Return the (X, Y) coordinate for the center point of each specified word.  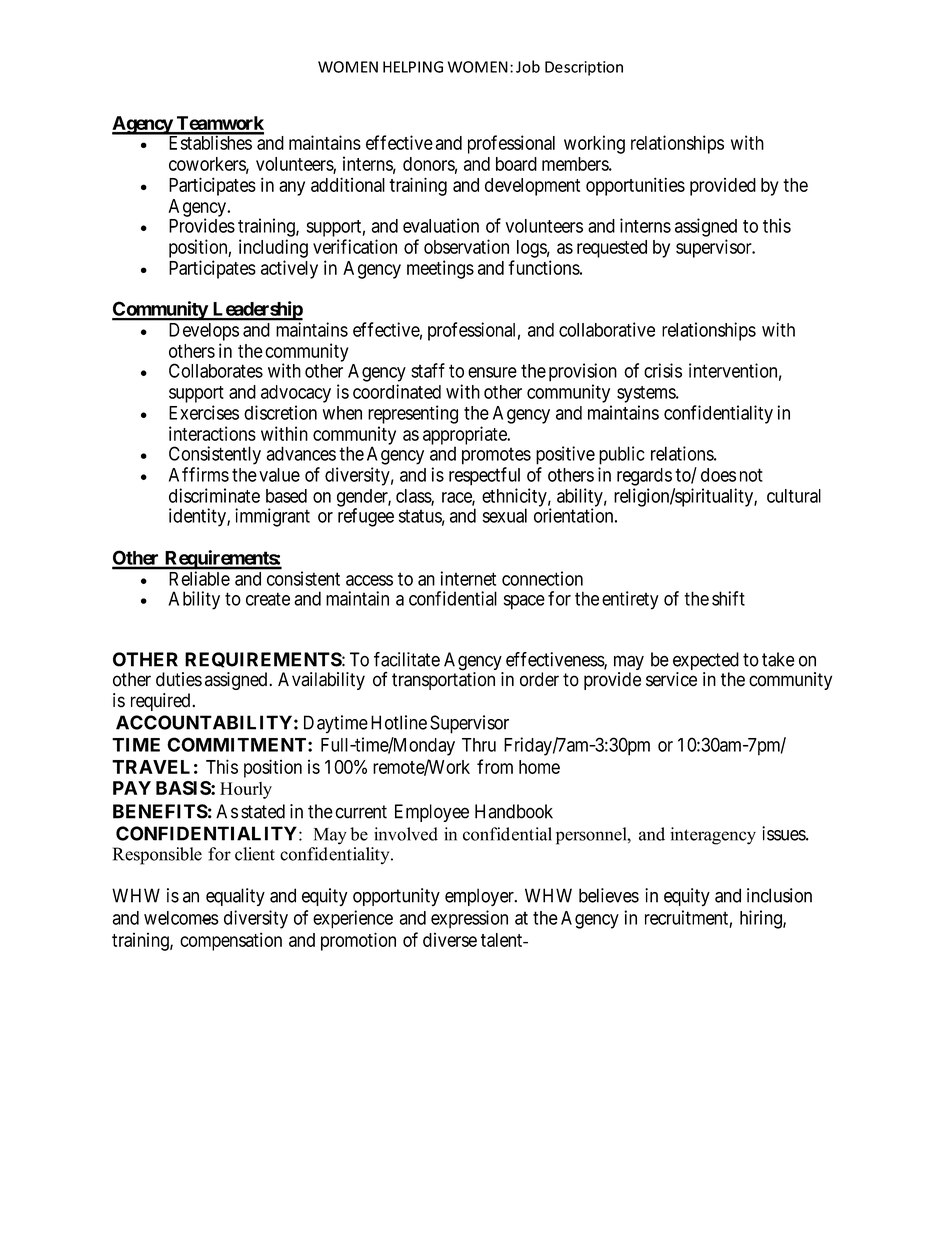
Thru (479, 745)
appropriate (466, 436)
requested (612, 249)
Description (584, 68)
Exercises (204, 412)
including (273, 248)
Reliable (200, 578)
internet (468, 578)
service (671, 679)
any (292, 188)
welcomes (181, 918)
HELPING (413, 67)
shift (728, 598)
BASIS (184, 788)
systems (647, 394)
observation (466, 246)
